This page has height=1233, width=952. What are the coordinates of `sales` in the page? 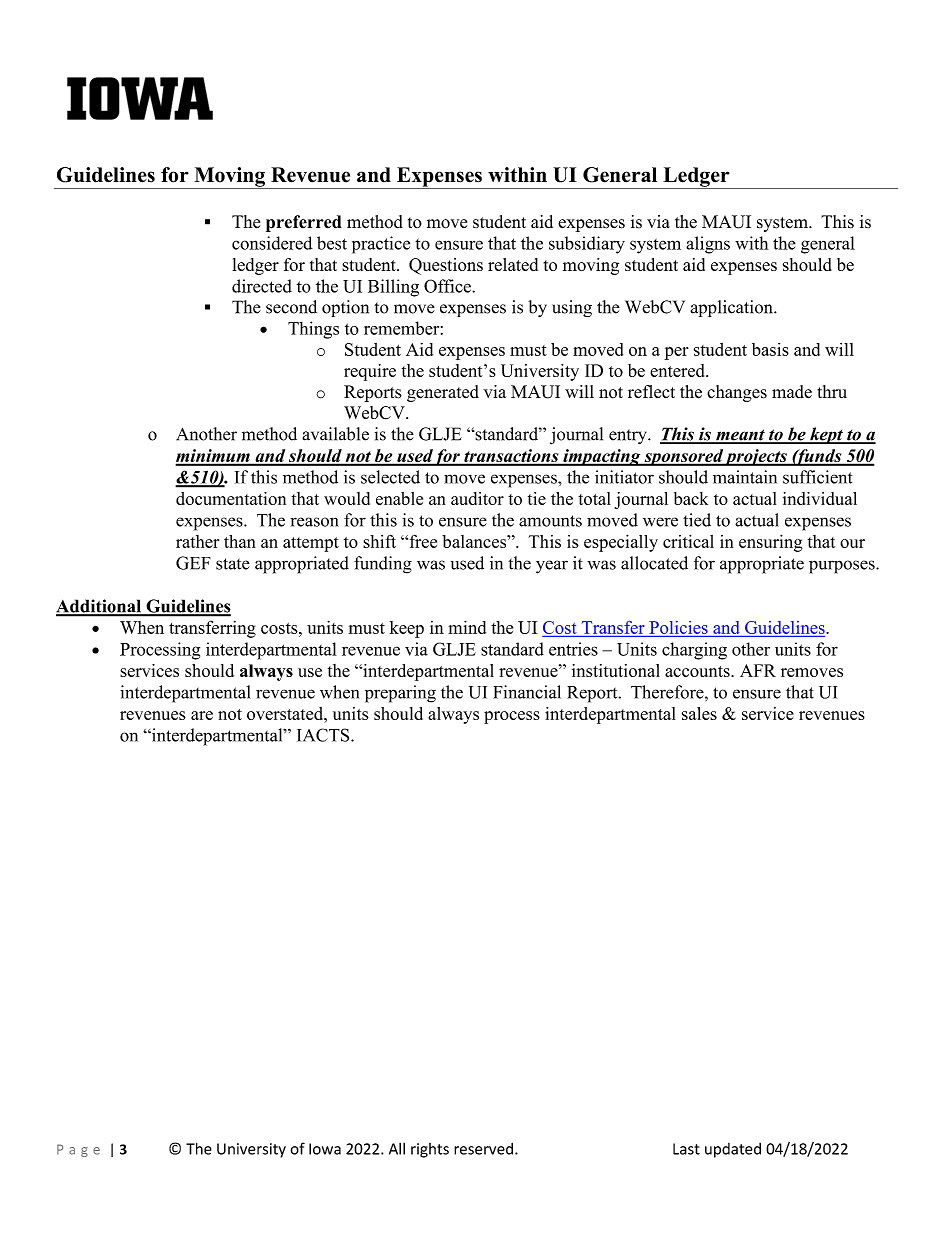 It's located at (699, 713).
